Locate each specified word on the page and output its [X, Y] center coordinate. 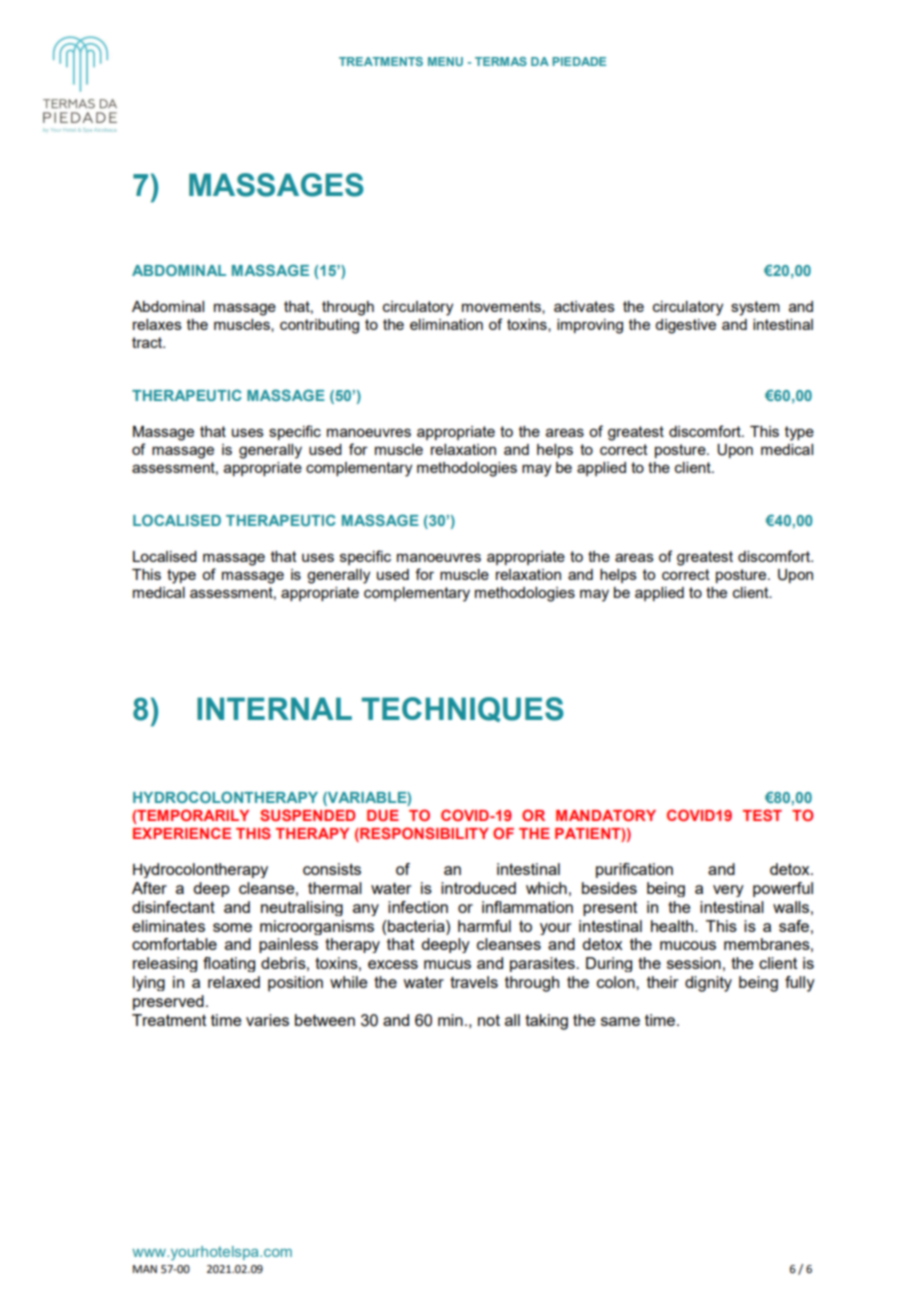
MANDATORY [606, 815]
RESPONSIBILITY [423, 834]
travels [474, 982]
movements [502, 307]
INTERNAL [274, 708]
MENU [445, 61]
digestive [685, 326]
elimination [446, 324]
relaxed [234, 982]
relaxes [157, 324]
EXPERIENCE [182, 833]
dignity [708, 984]
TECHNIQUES [463, 709]
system [755, 308]
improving [590, 326]
